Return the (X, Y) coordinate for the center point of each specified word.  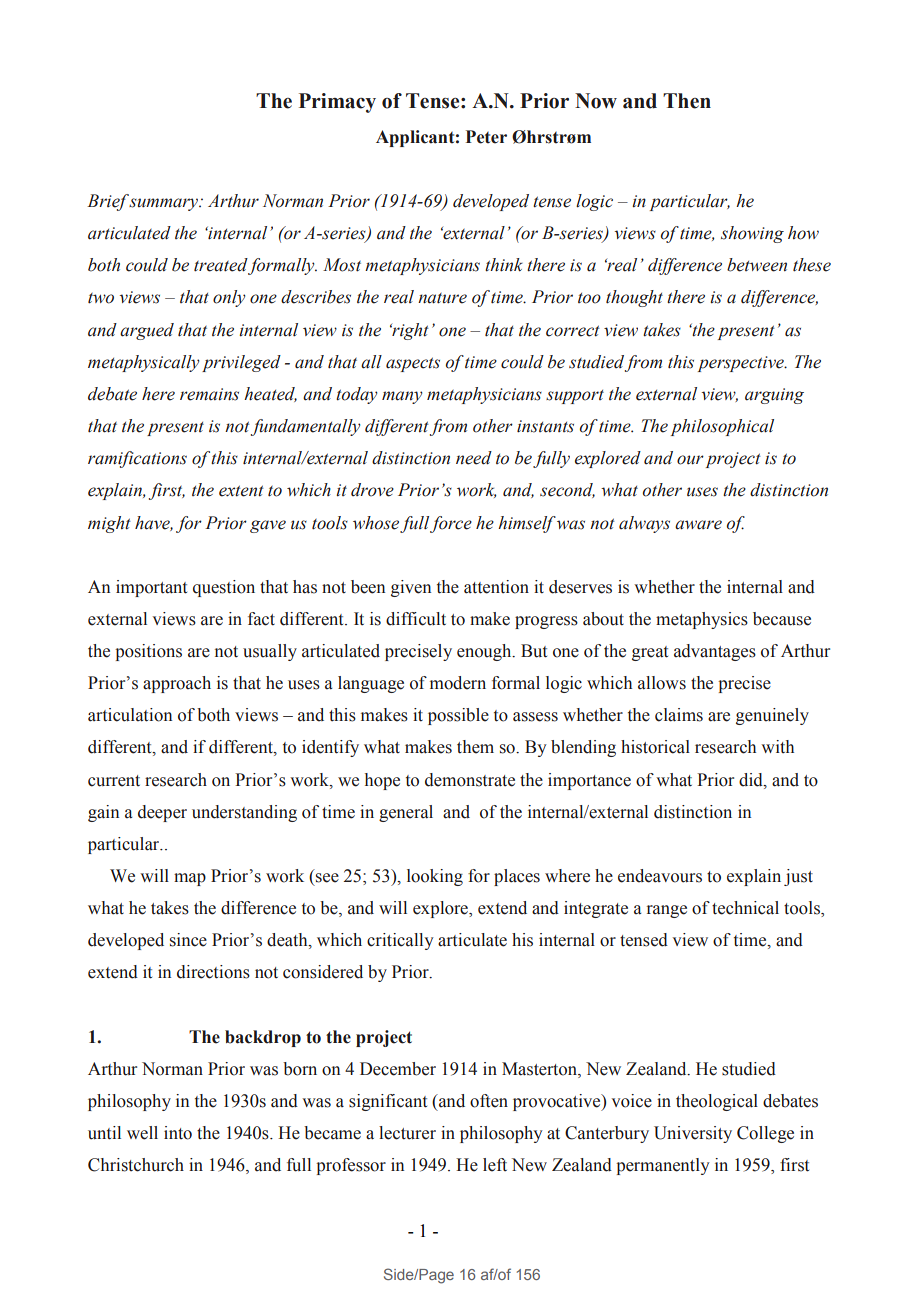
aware (698, 525)
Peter (486, 137)
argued (147, 331)
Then (687, 101)
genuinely (772, 716)
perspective (742, 364)
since (188, 940)
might (109, 524)
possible (458, 716)
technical (745, 908)
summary (164, 204)
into (178, 1133)
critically (400, 941)
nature (442, 298)
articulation (130, 715)
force (451, 524)
